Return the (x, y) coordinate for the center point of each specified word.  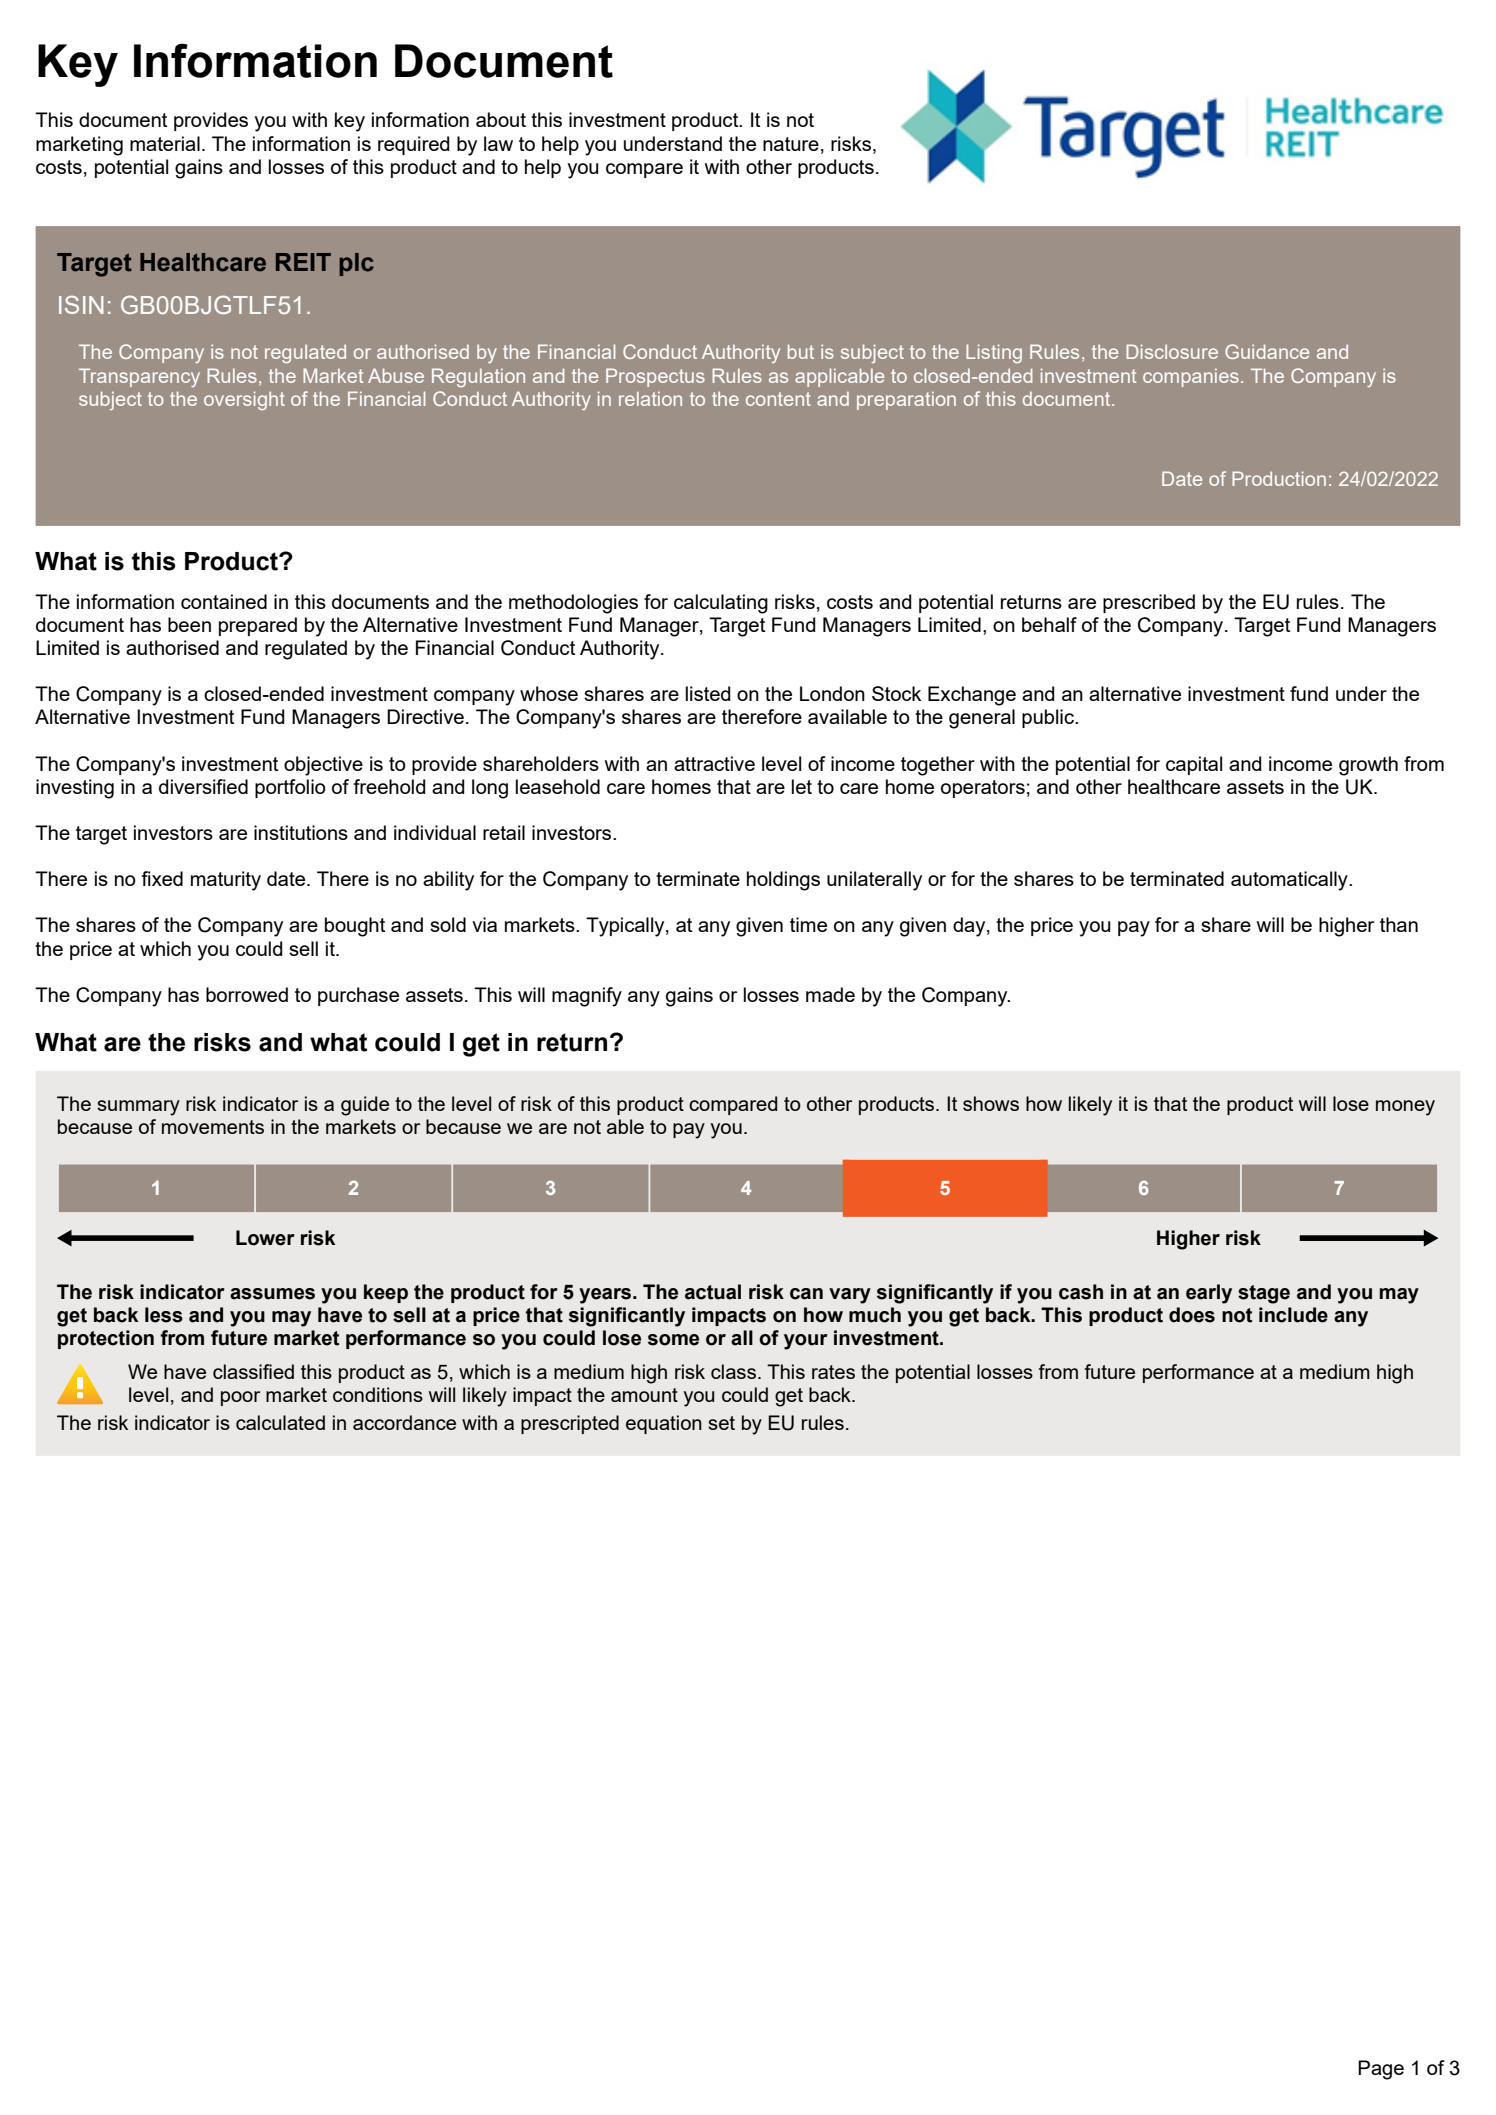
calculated (280, 1422)
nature (791, 144)
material (165, 143)
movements (213, 1127)
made (830, 994)
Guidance (1267, 351)
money (1405, 1108)
